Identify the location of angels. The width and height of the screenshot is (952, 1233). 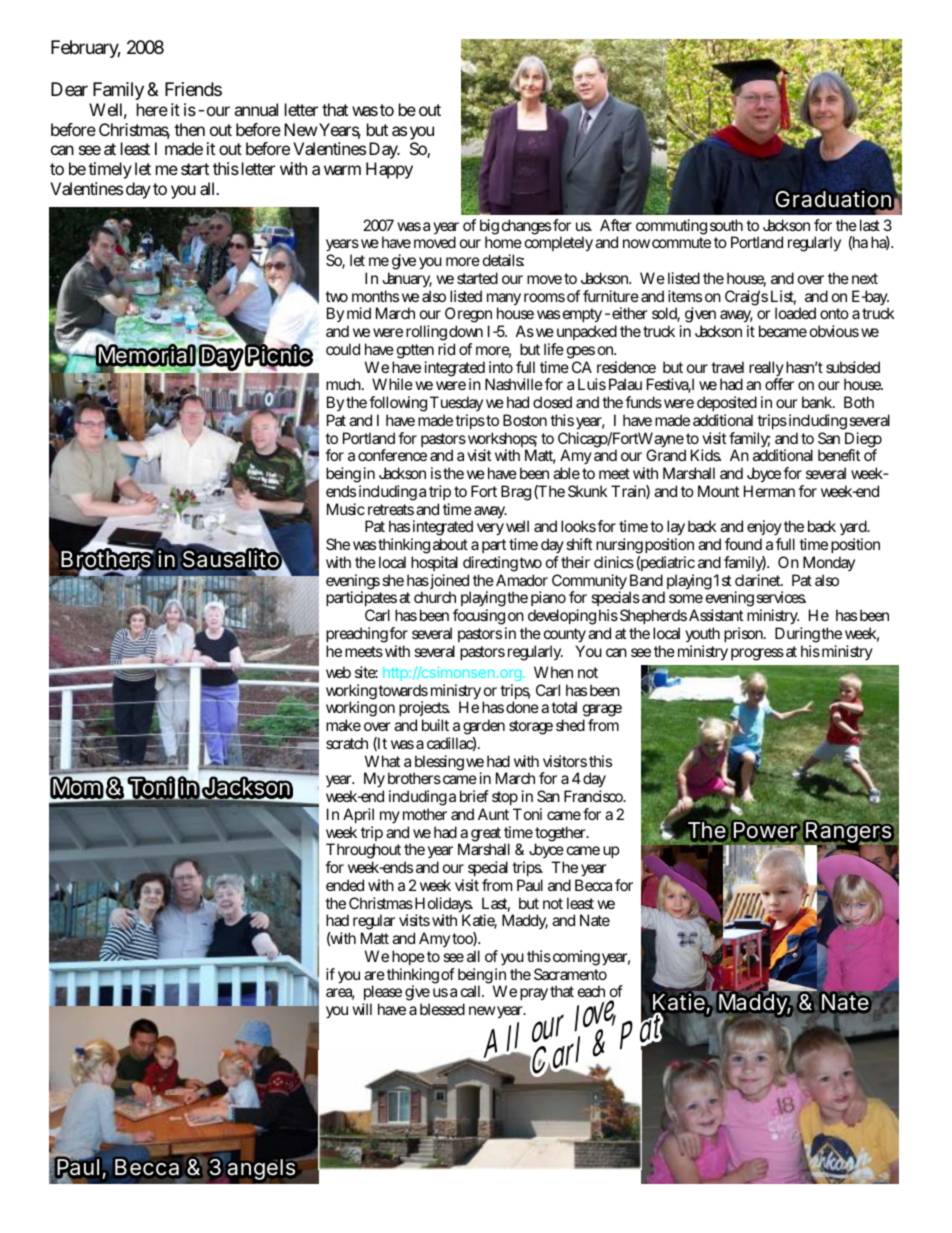
(261, 1169).
